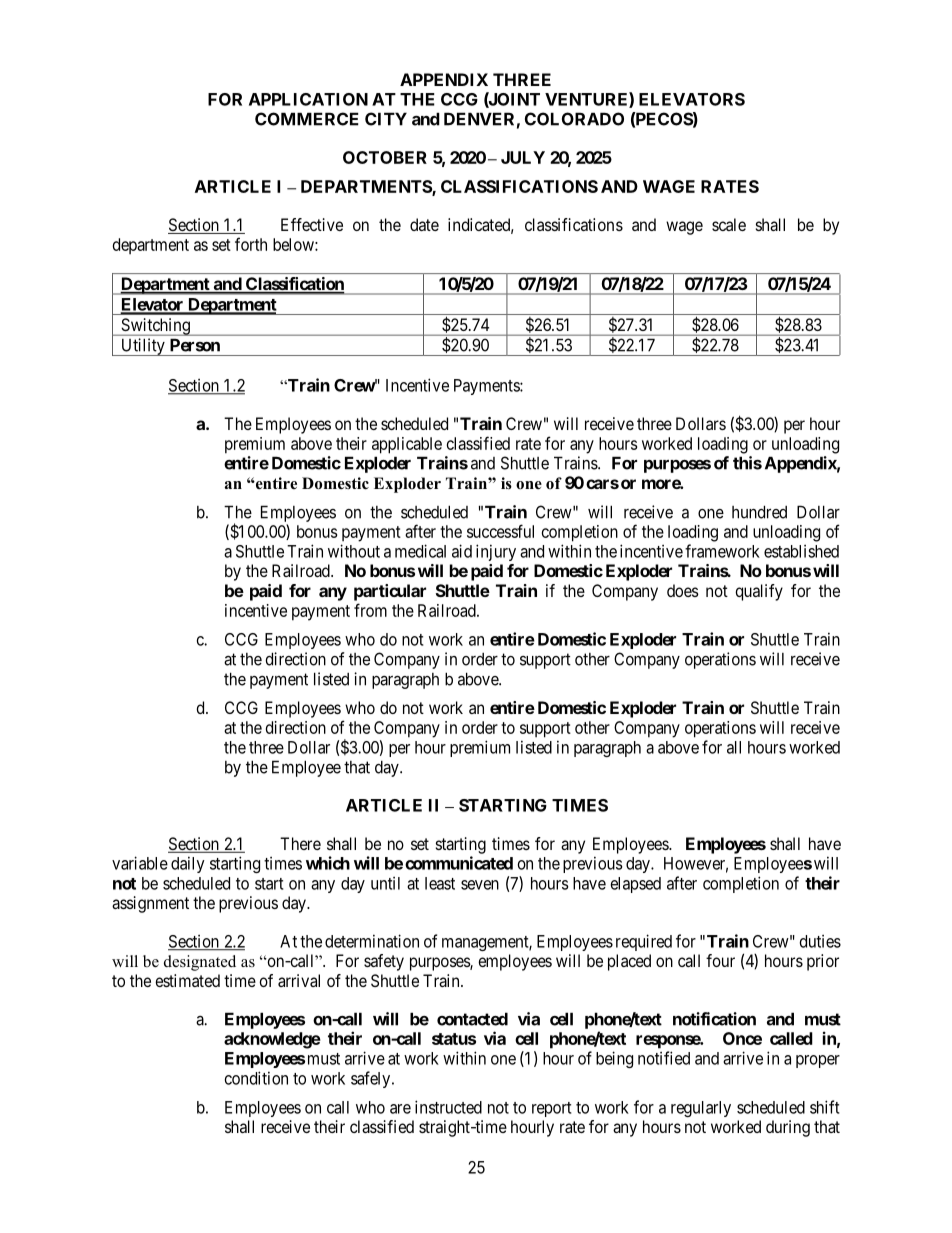  I want to click on elapsed, so click(636, 885).
